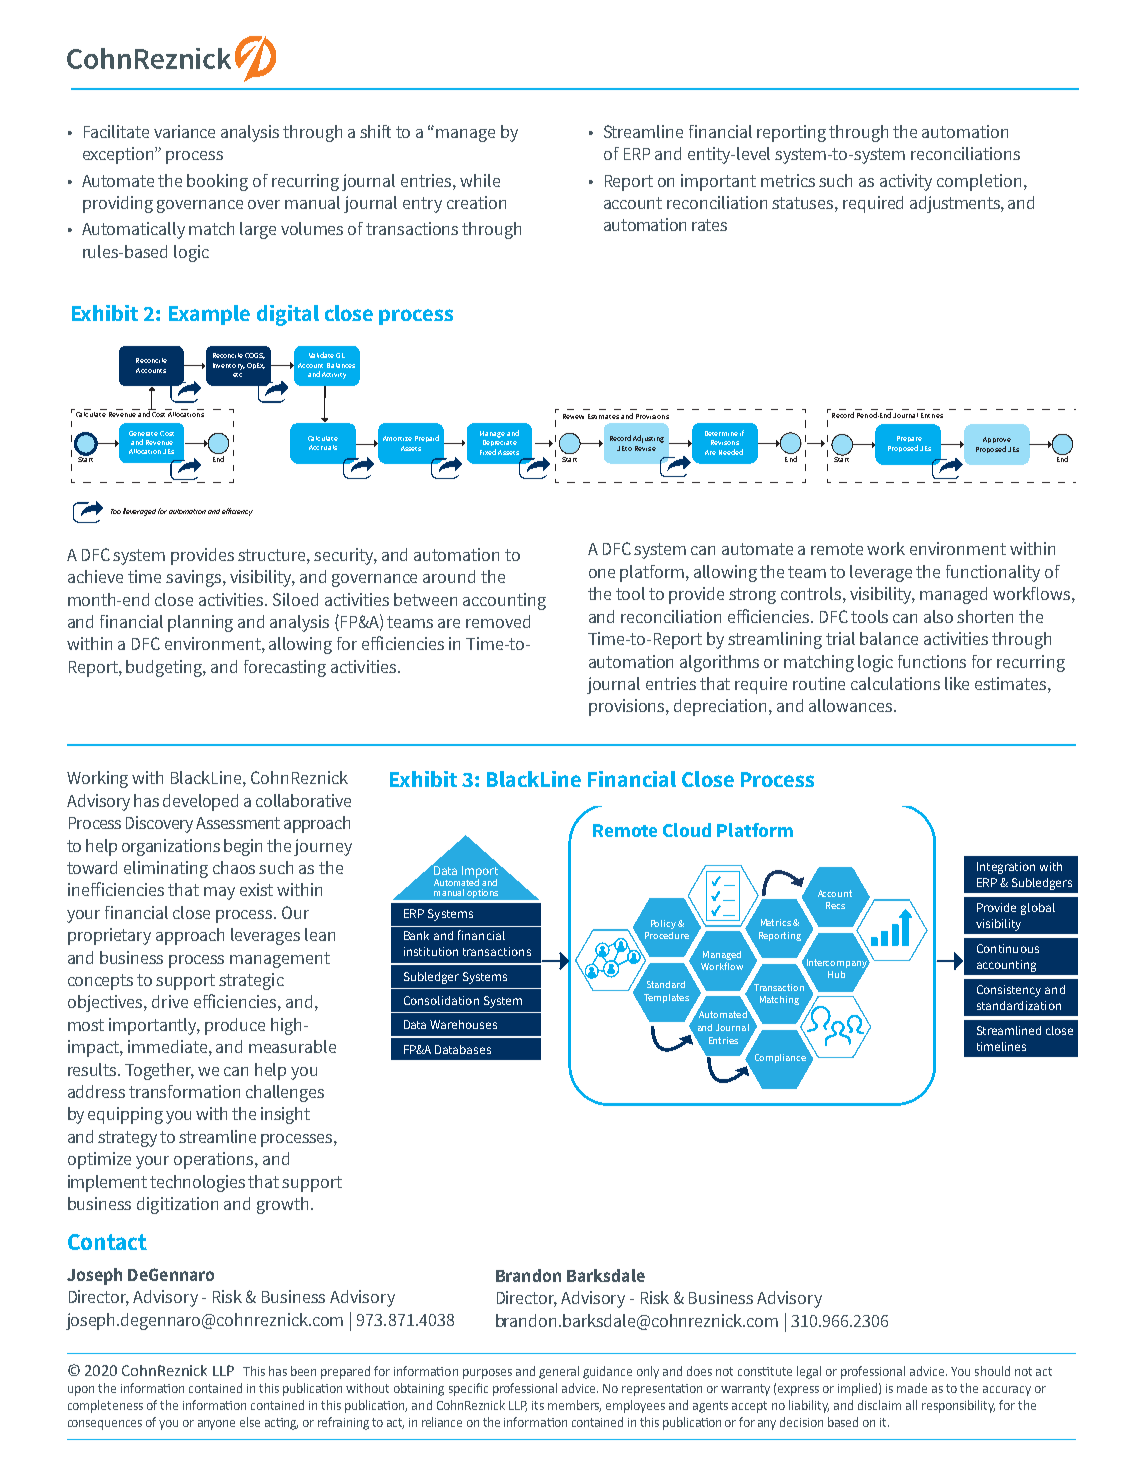 This screenshot has width=1143, height=1479. Describe the element at coordinates (722, 707) in the screenshot. I see `depreciation` at that location.
